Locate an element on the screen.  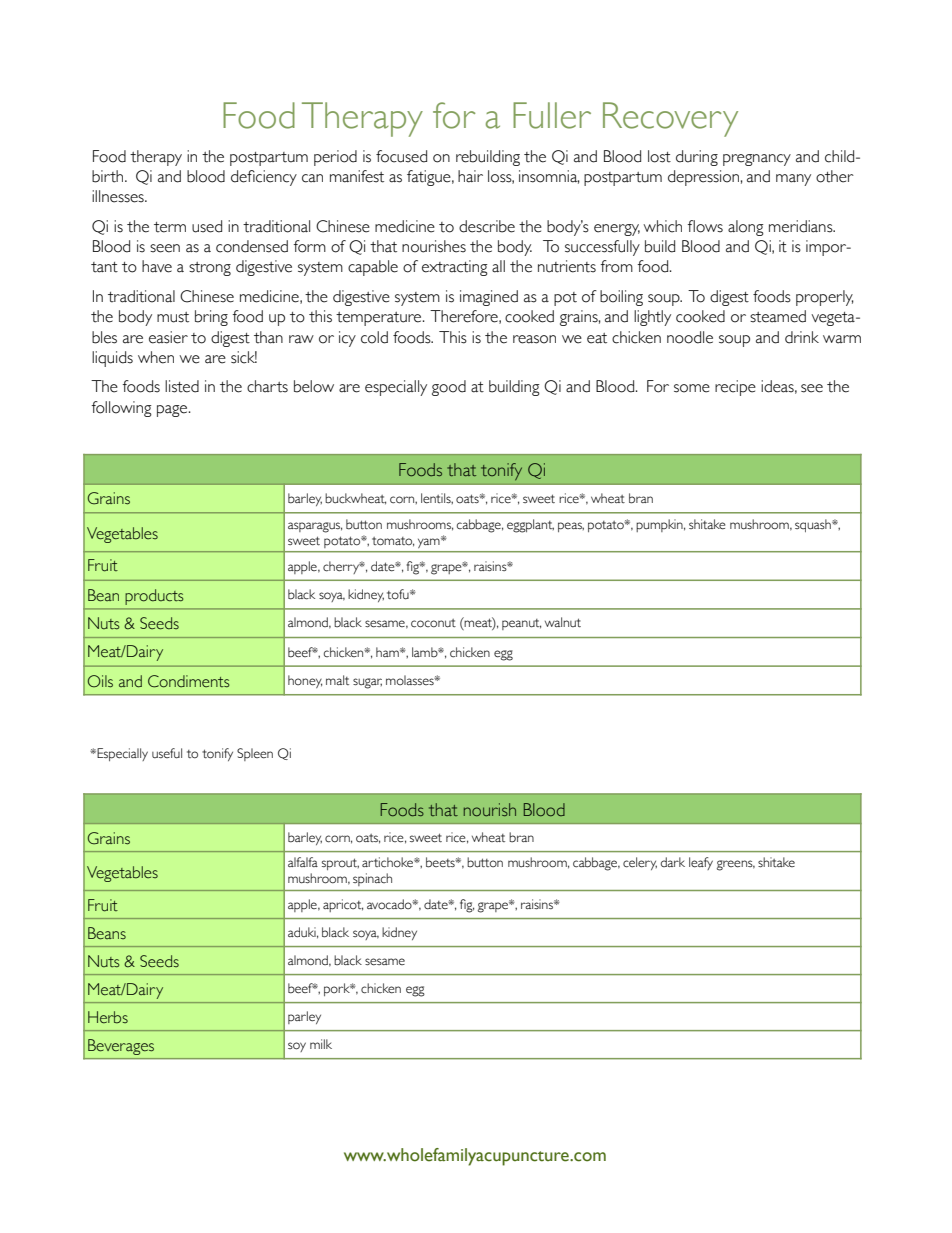
page is located at coordinates (173, 411).
